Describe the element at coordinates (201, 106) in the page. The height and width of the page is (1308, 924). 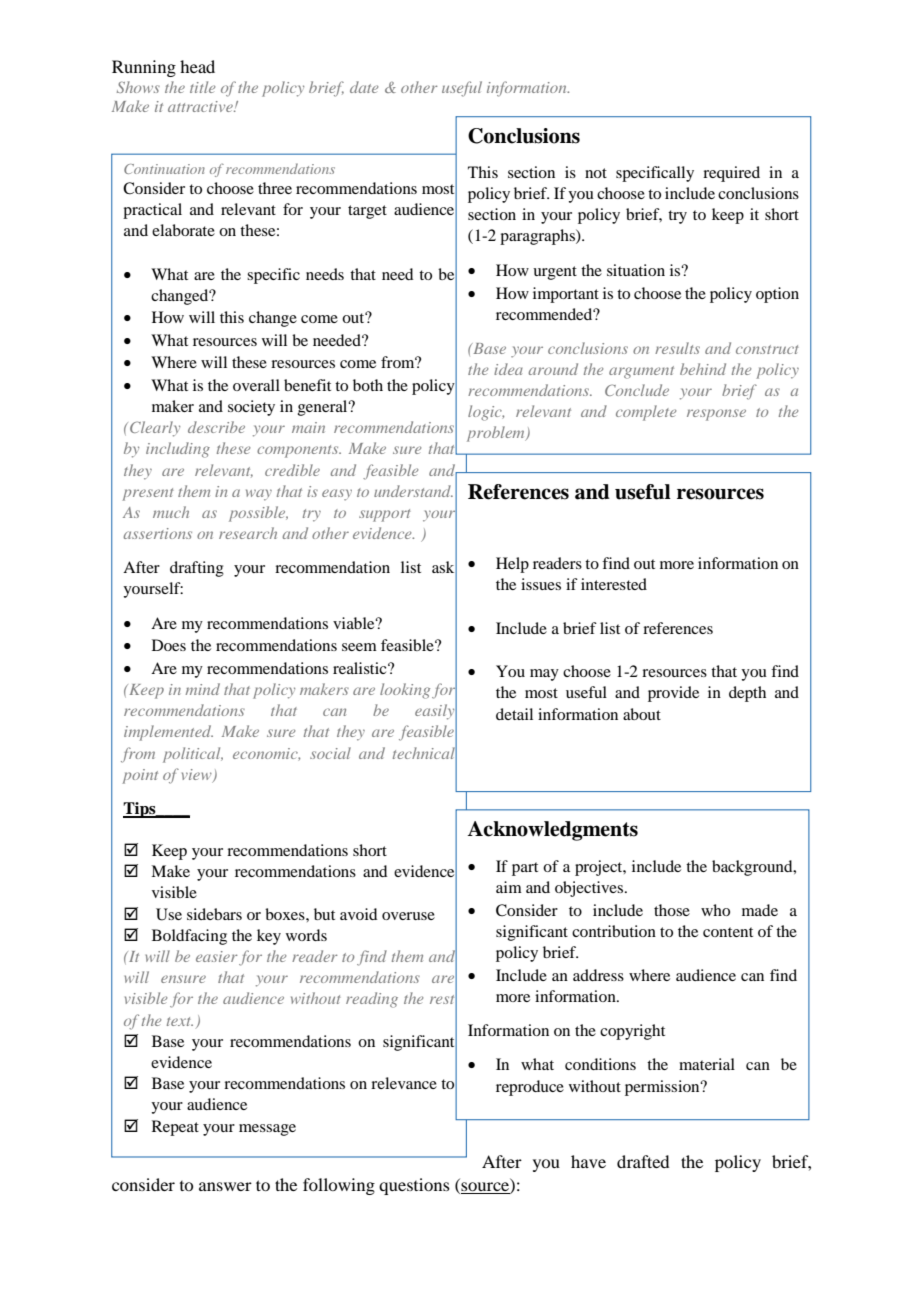
I see `attractive` at that location.
